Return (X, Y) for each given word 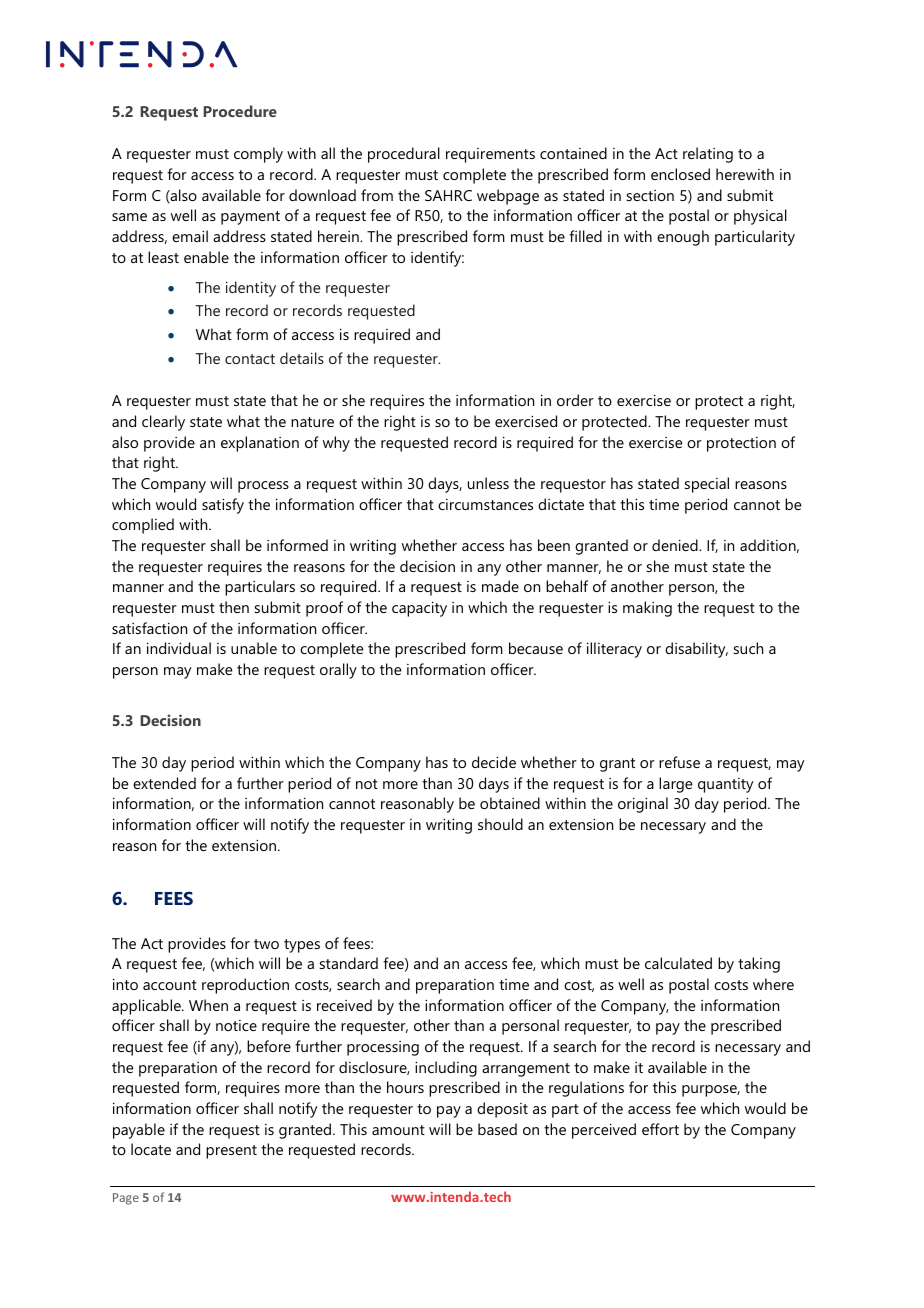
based (497, 1129)
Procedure (240, 111)
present (231, 1152)
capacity (419, 609)
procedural (404, 155)
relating (708, 155)
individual (179, 648)
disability (696, 650)
